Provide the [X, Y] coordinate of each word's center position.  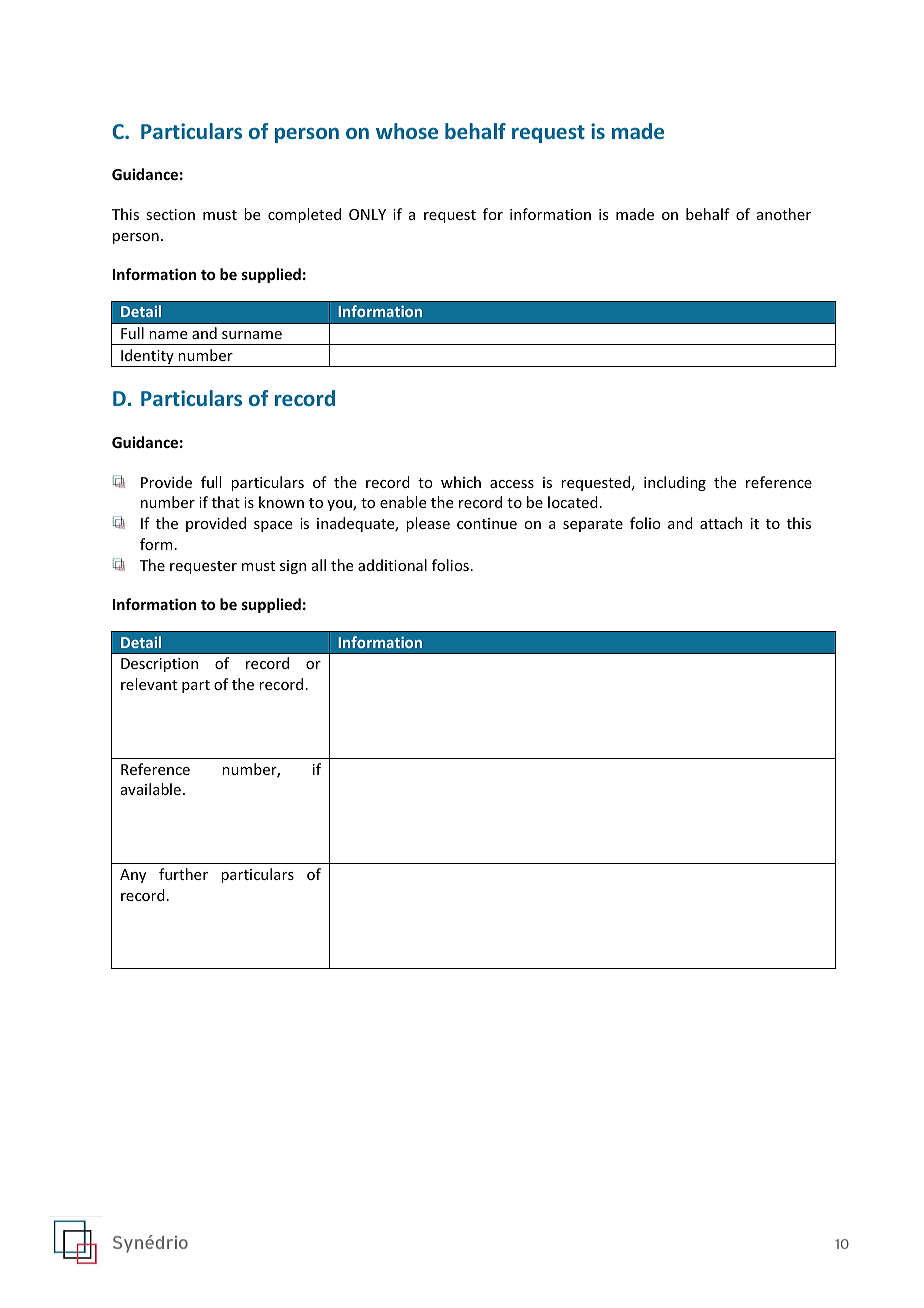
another [784, 214]
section [170, 214]
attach [721, 523]
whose [407, 131]
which [461, 482]
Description [159, 665]
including [675, 483]
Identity [147, 358]
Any [133, 876]
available [151, 789]
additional [392, 565]
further [183, 874]
